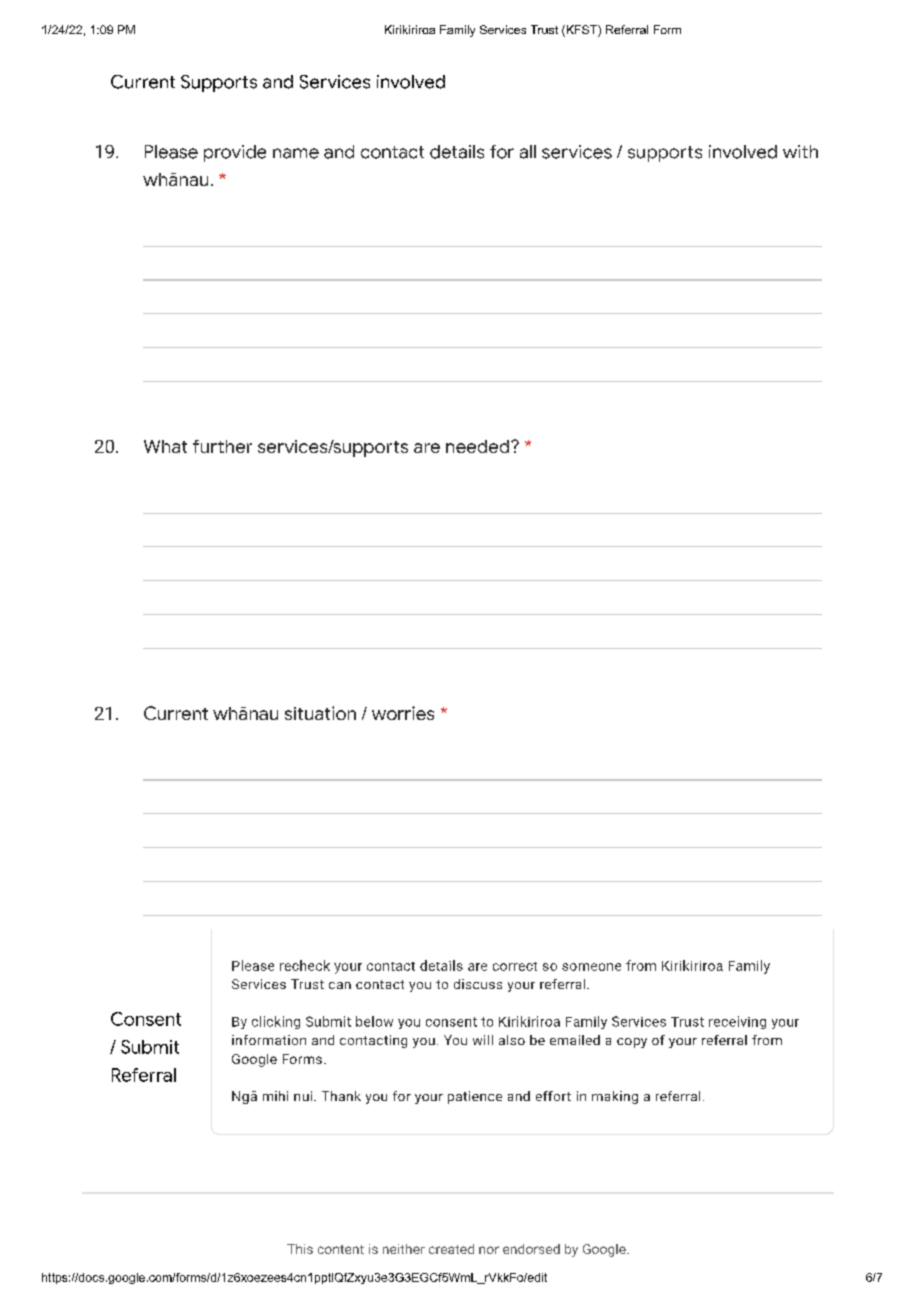  I want to click on further, so click(222, 446).
